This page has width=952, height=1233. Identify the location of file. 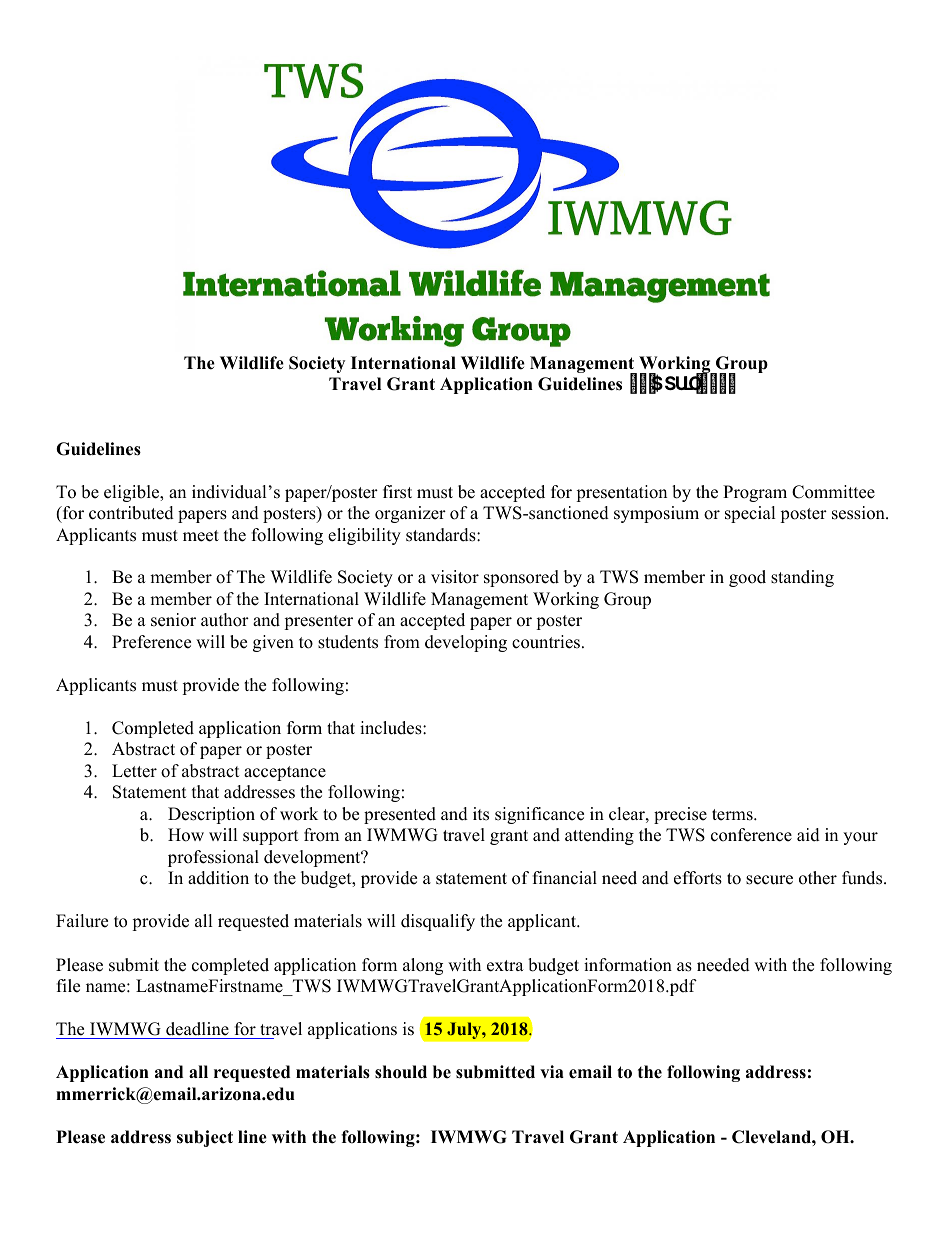
(68, 986).
